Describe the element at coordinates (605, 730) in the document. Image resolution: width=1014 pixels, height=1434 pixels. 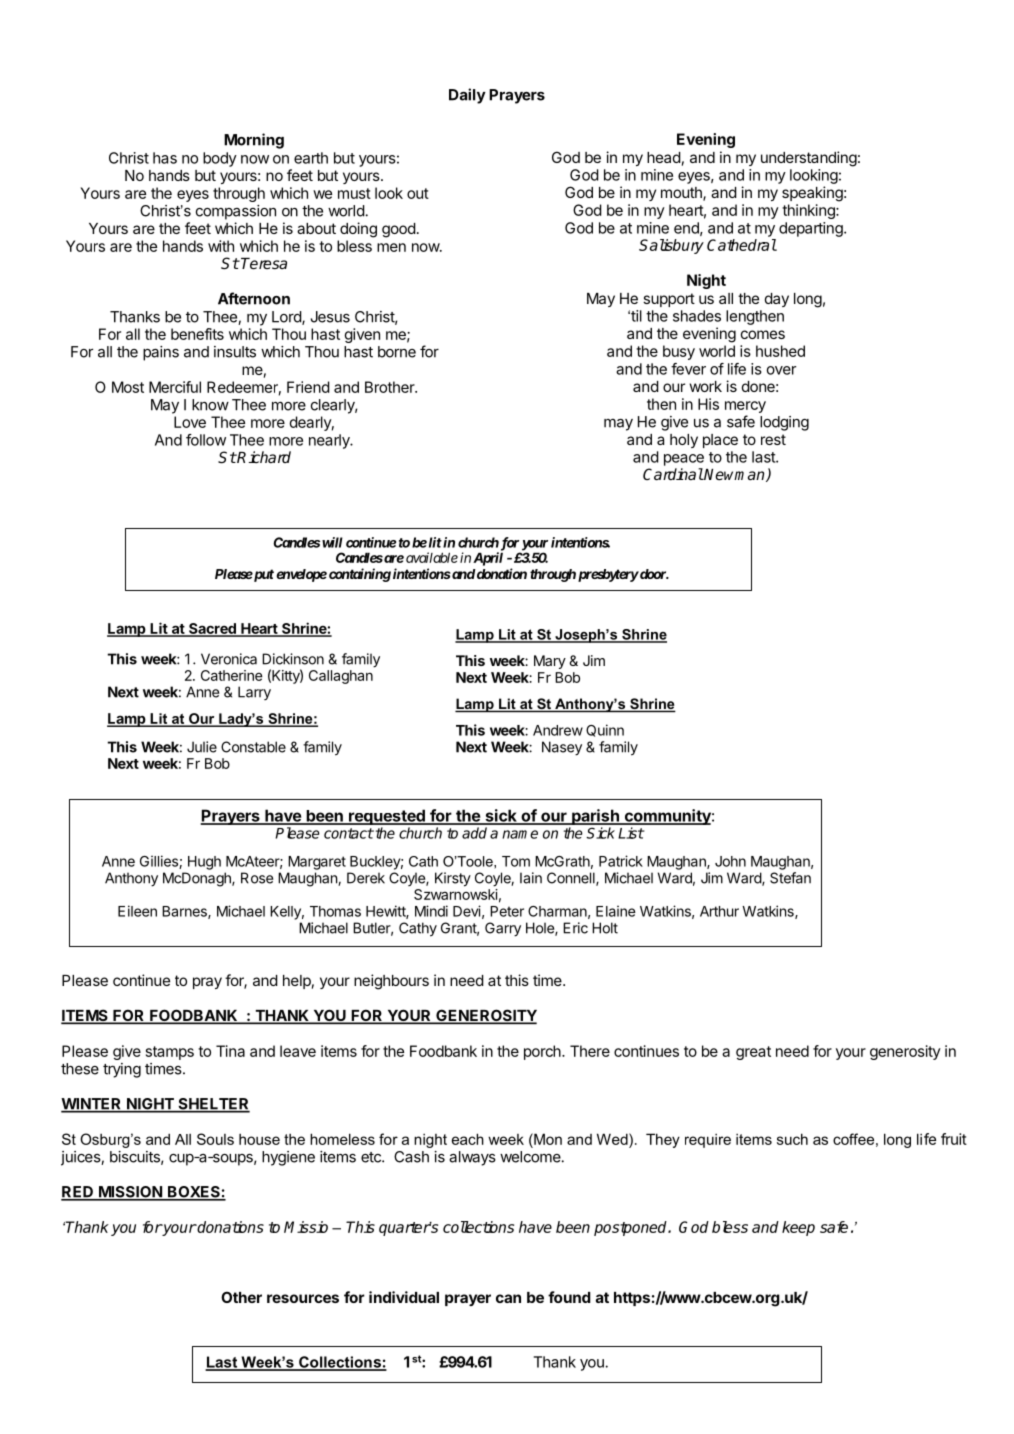
I see `Quinn` at that location.
